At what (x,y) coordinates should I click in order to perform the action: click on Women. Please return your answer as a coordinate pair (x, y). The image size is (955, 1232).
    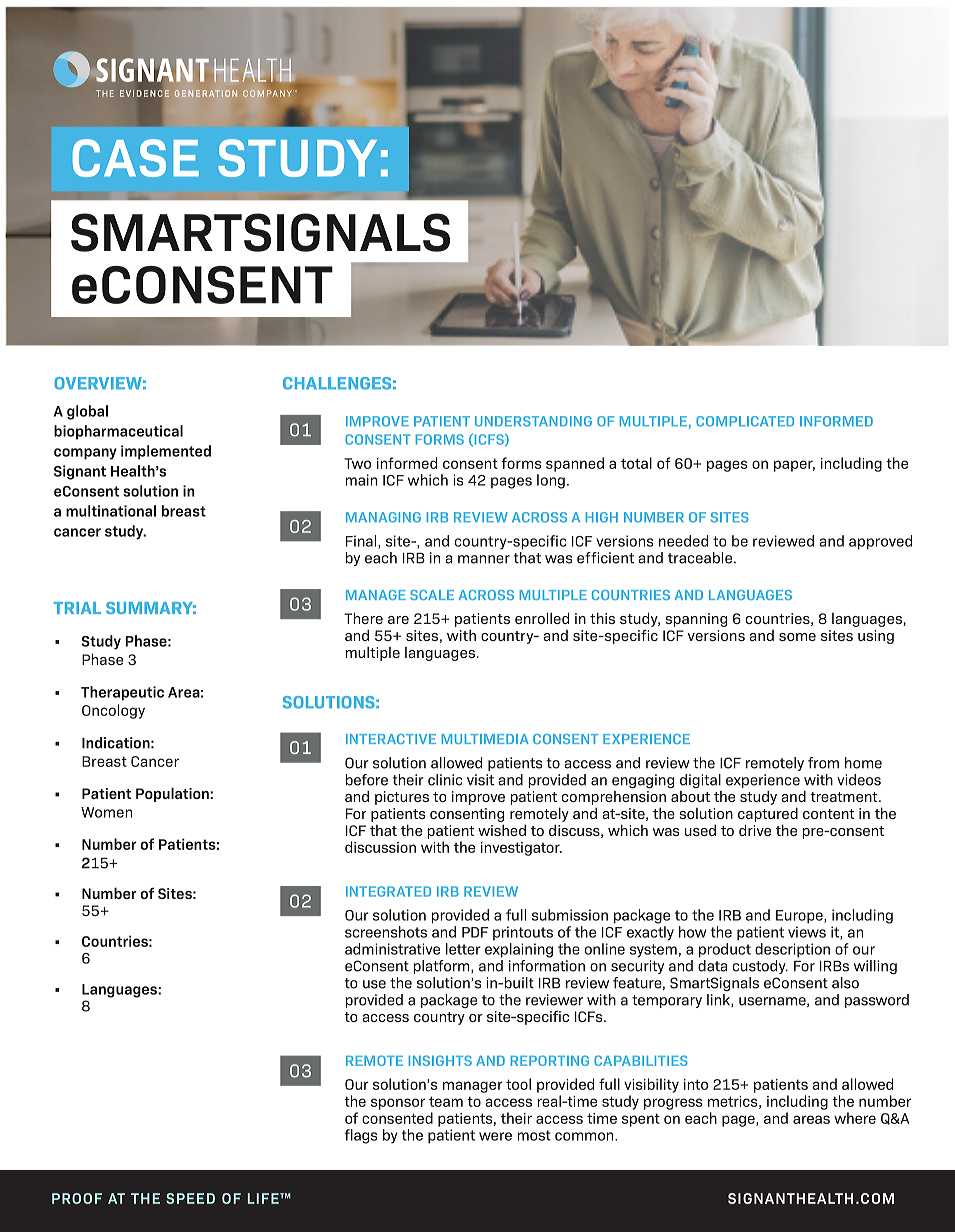
    Looking at the image, I should click on (106, 812).
